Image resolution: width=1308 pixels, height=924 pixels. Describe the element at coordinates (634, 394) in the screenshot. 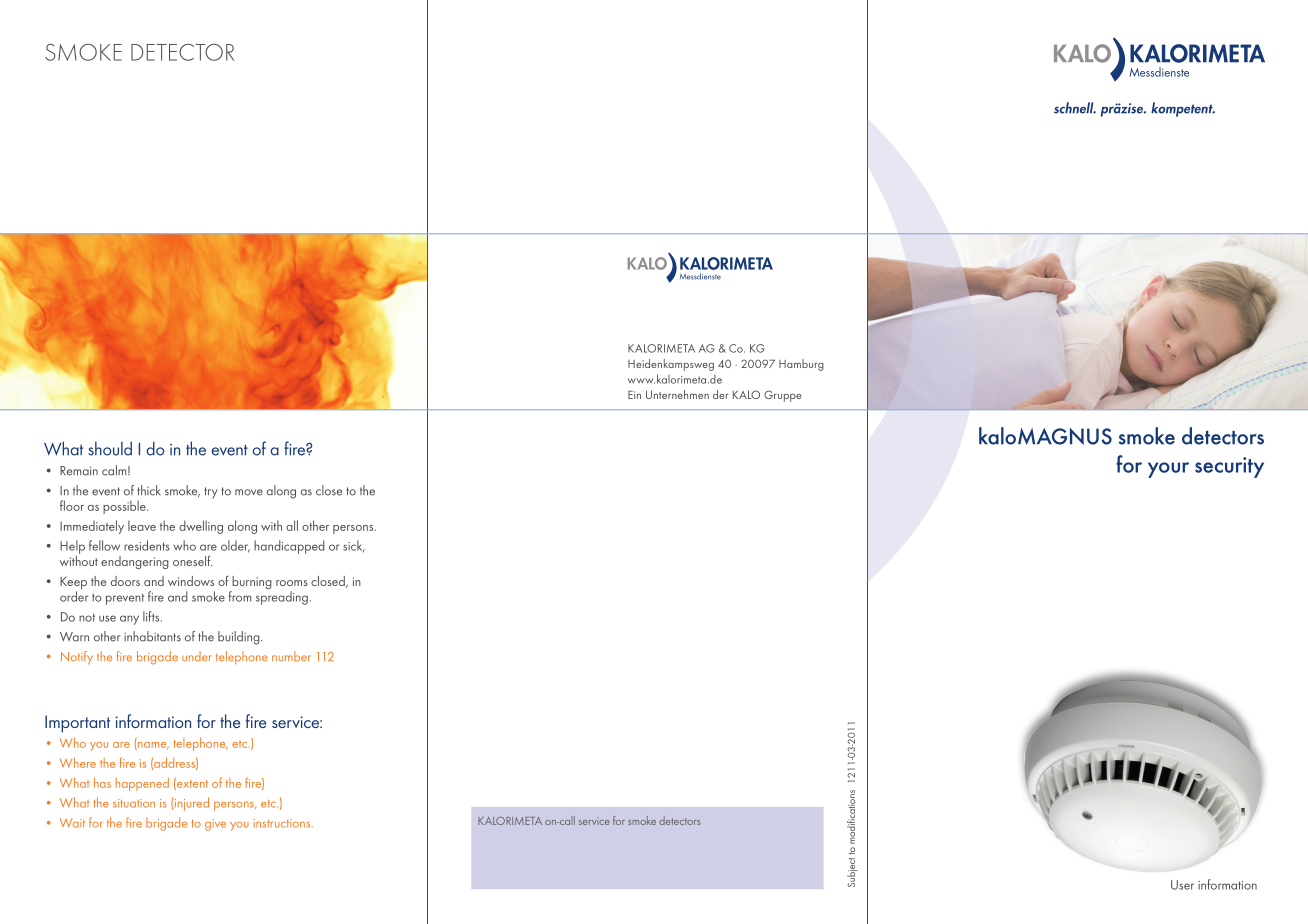

I see `Ein` at that location.
